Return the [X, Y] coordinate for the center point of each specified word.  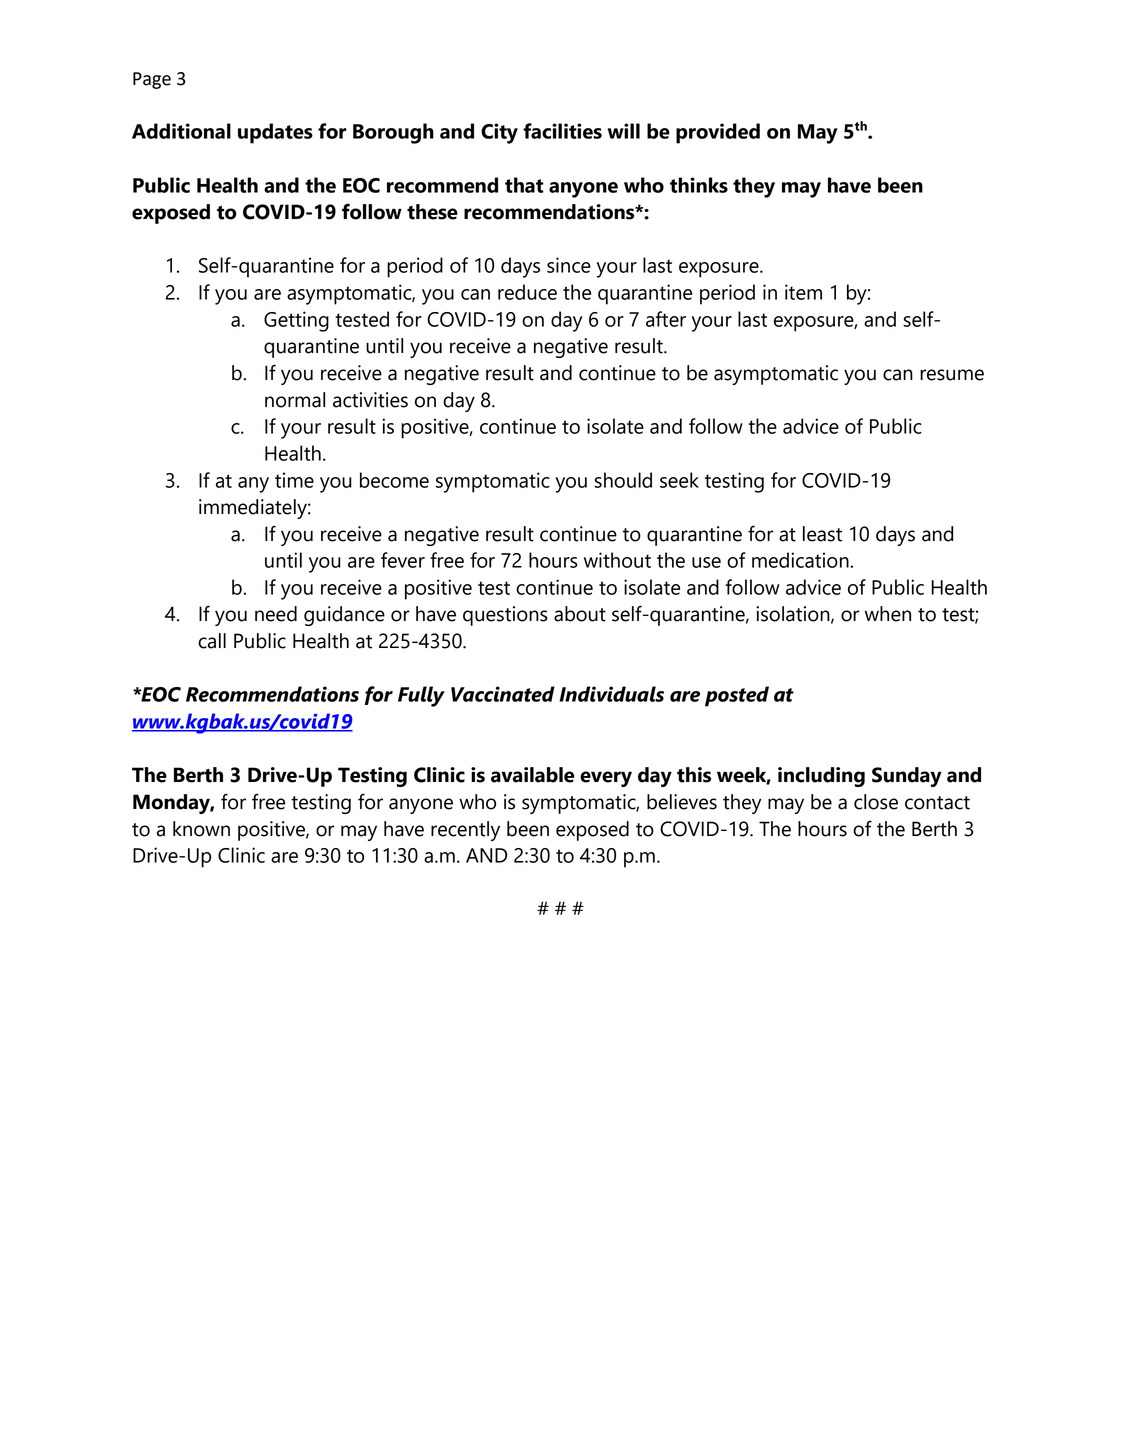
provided [718, 133]
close [876, 802]
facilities [562, 131]
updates [275, 133]
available [532, 775]
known [201, 829]
